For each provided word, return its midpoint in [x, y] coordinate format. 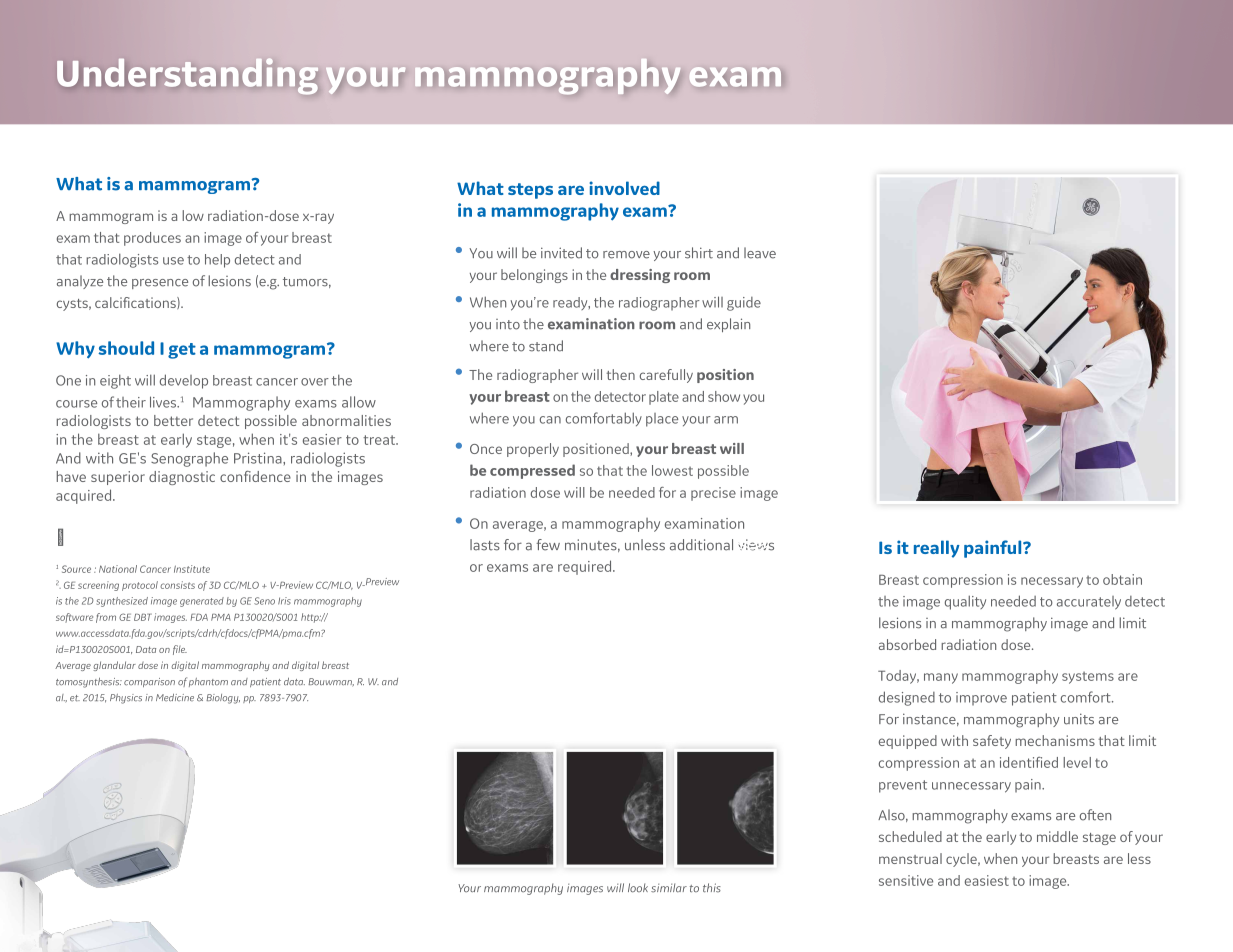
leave [760, 253]
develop [184, 381]
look [638, 888]
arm [726, 420]
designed [907, 698]
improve [981, 699]
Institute [192, 569]
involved [625, 188]
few [548, 545]
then [621, 374]
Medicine [175, 697]
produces [152, 239]
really [937, 549]
